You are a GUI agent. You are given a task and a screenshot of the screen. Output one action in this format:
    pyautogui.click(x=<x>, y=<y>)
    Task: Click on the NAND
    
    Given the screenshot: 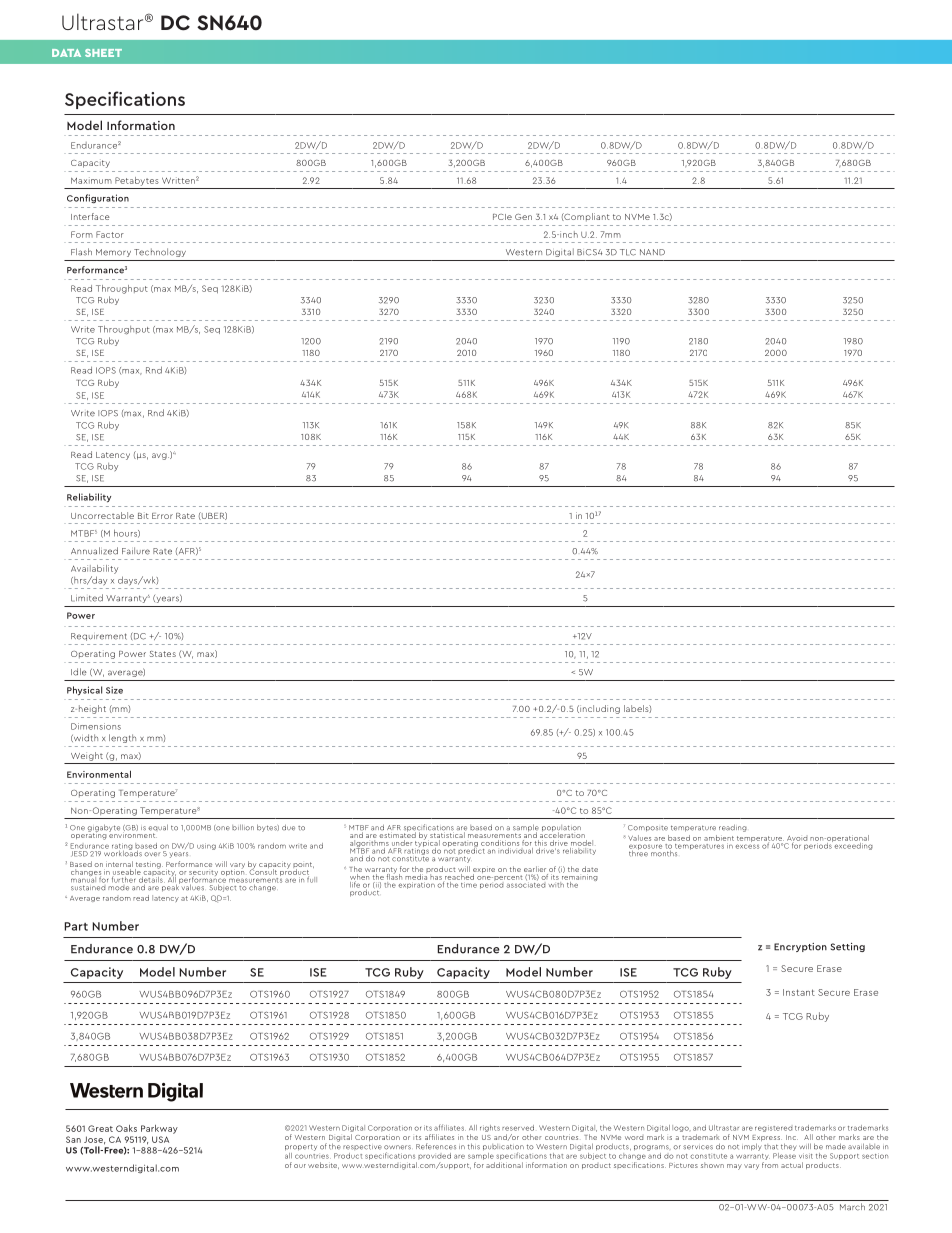 What is the action you would take?
    pyautogui.click(x=652, y=252)
